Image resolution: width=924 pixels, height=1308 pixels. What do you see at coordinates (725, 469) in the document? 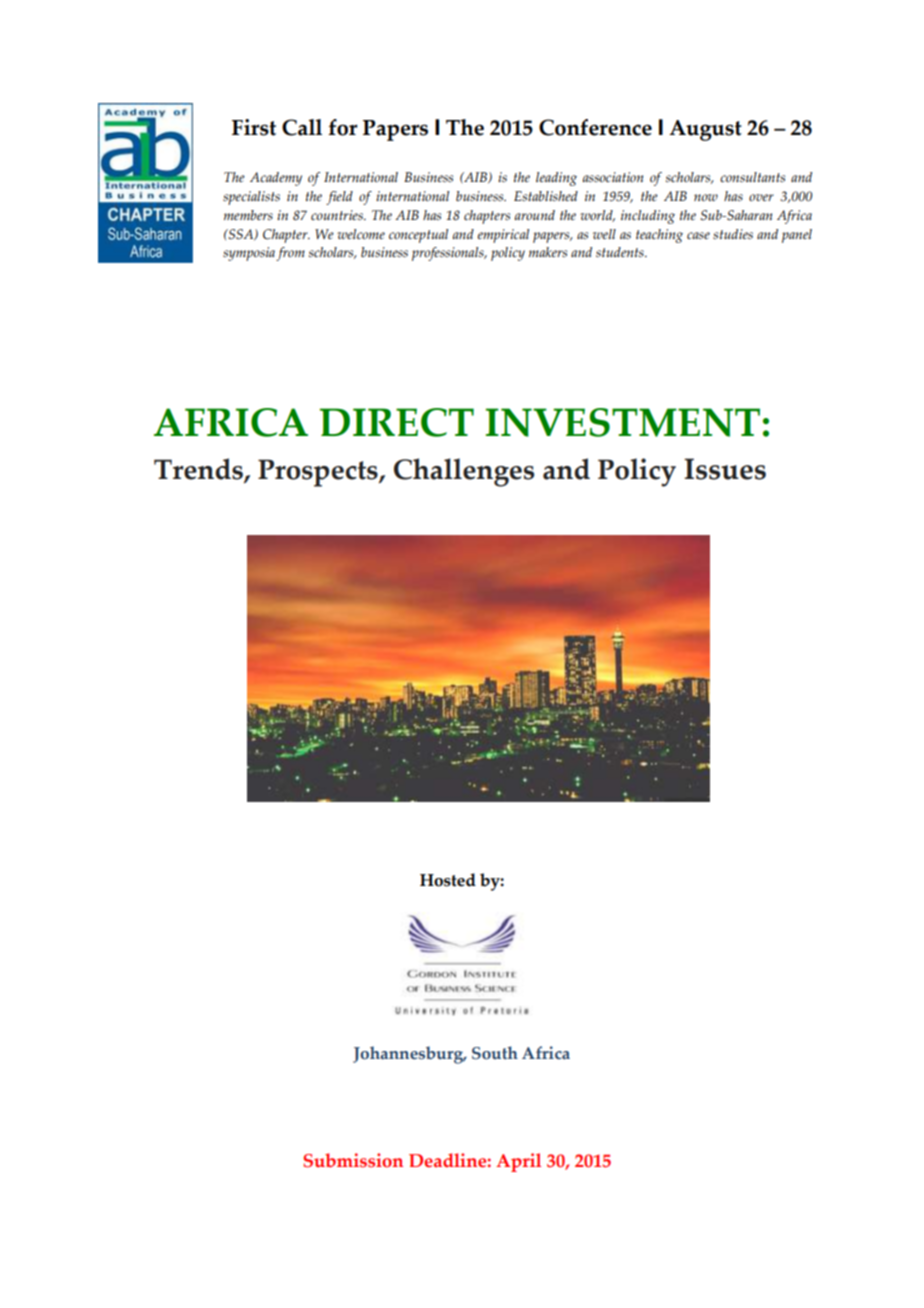
I see `Issues` at bounding box center [725, 469].
